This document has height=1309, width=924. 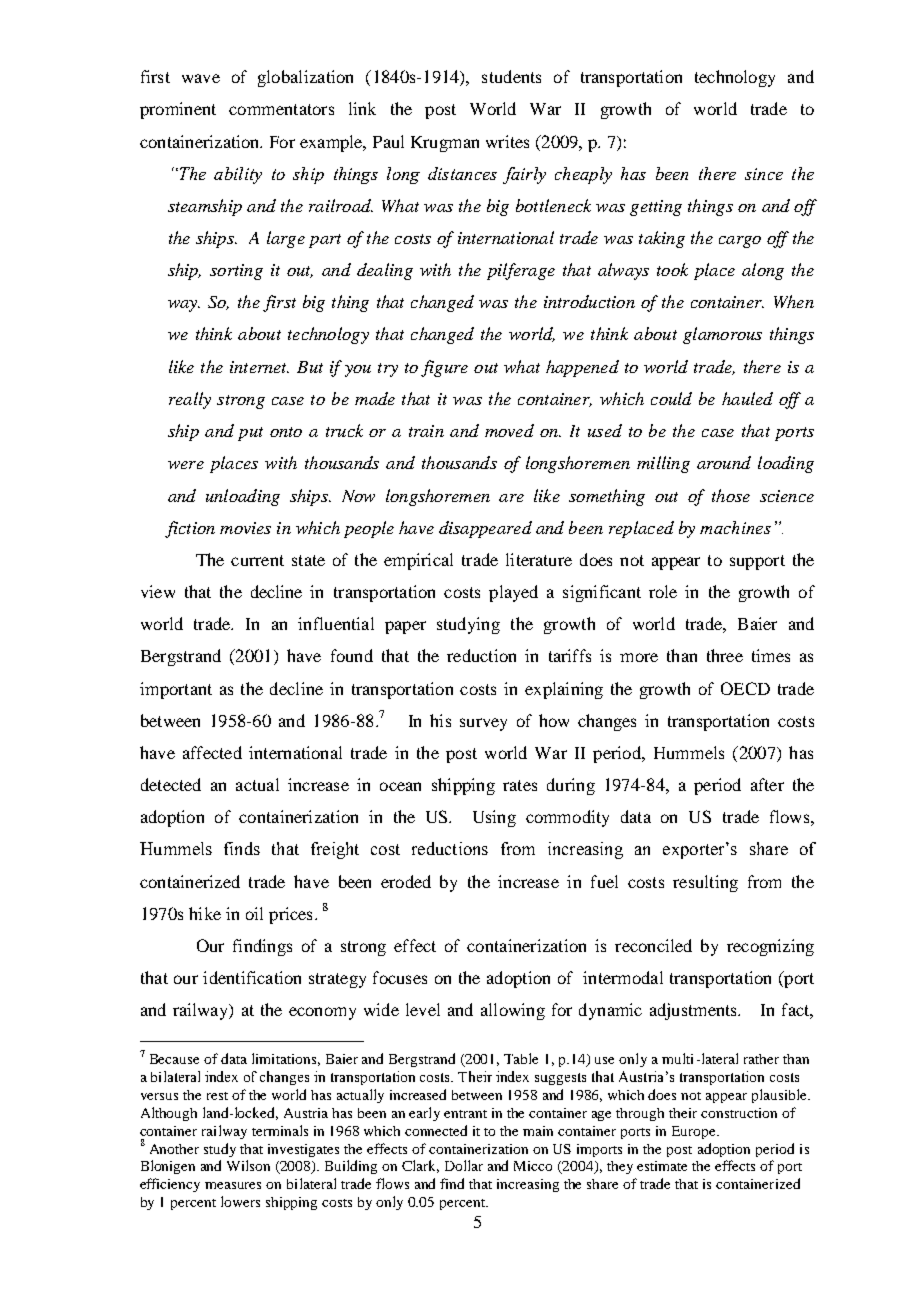 What do you see at coordinates (725, 655) in the document?
I see `three` at bounding box center [725, 655].
